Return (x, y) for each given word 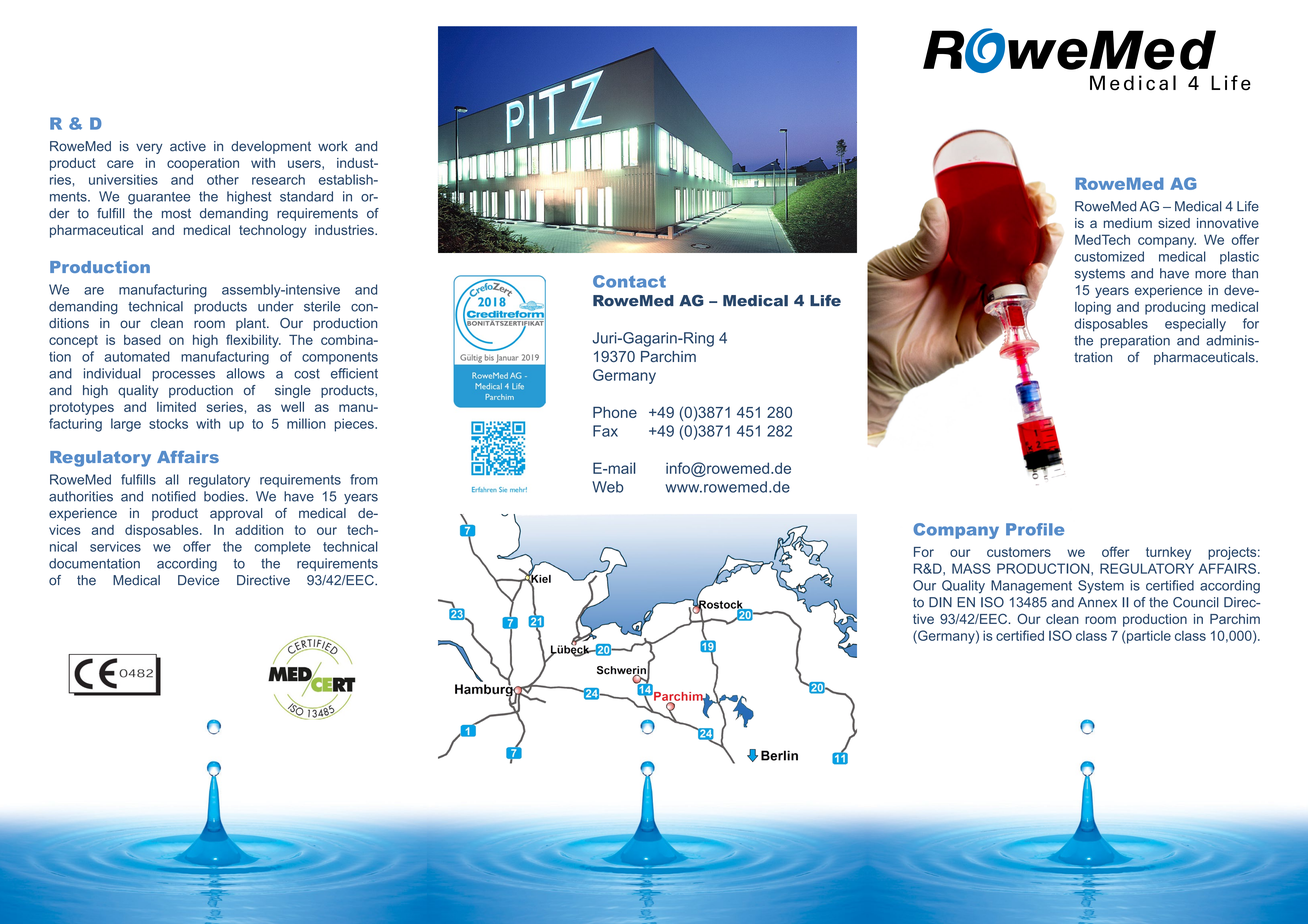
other (223, 179)
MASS (971, 568)
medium (1128, 223)
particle (1149, 637)
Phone (615, 412)
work (333, 146)
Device (198, 580)
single (293, 391)
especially (1195, 325)
